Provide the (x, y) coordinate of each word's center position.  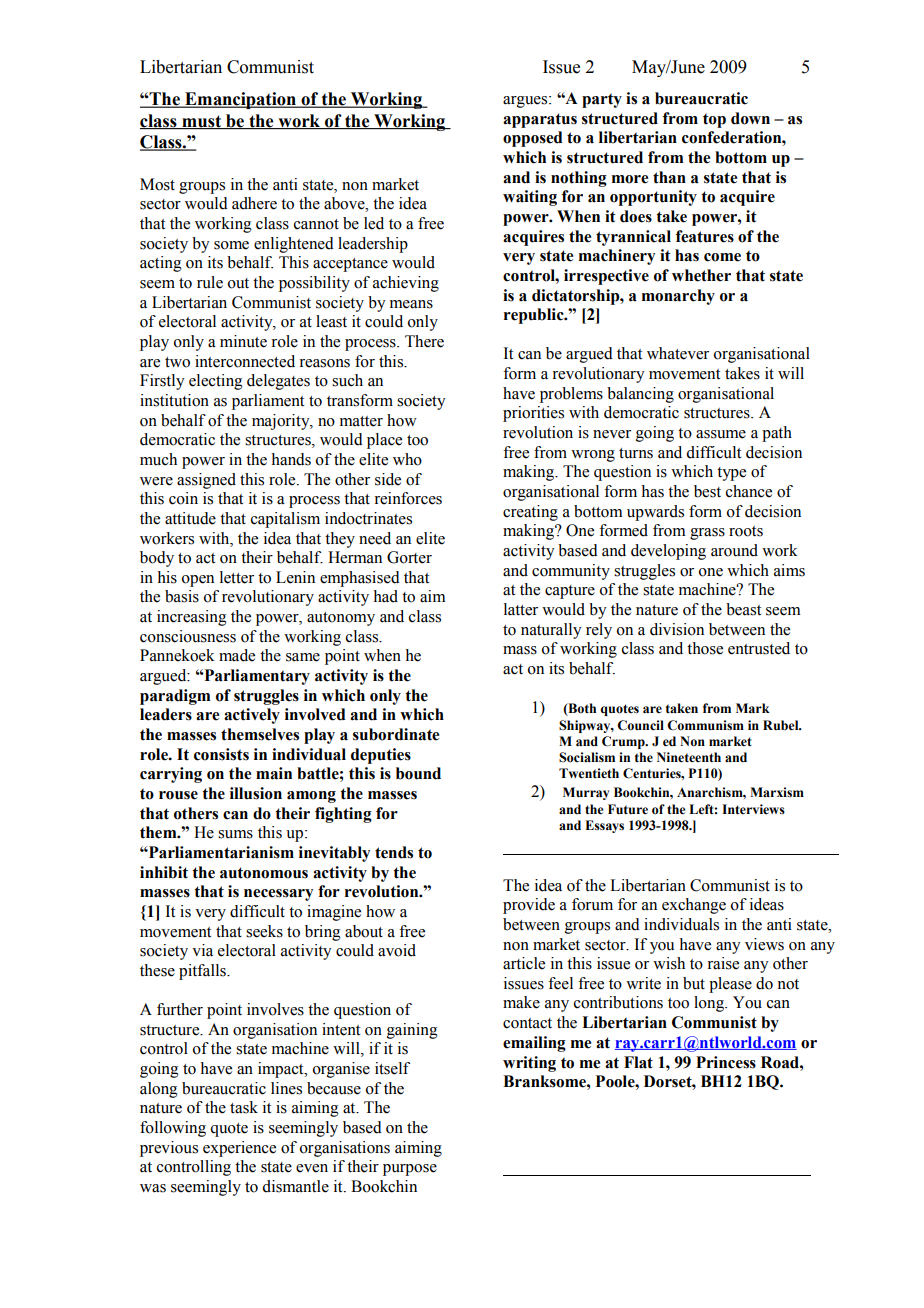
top (714, 120)
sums (235, 834)
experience (239, 1149)
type (731, 474)
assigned (206, 481)
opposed (533, 139)
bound (418, 773)
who (407, 459)
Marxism (777, 792)
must (202, 122)
